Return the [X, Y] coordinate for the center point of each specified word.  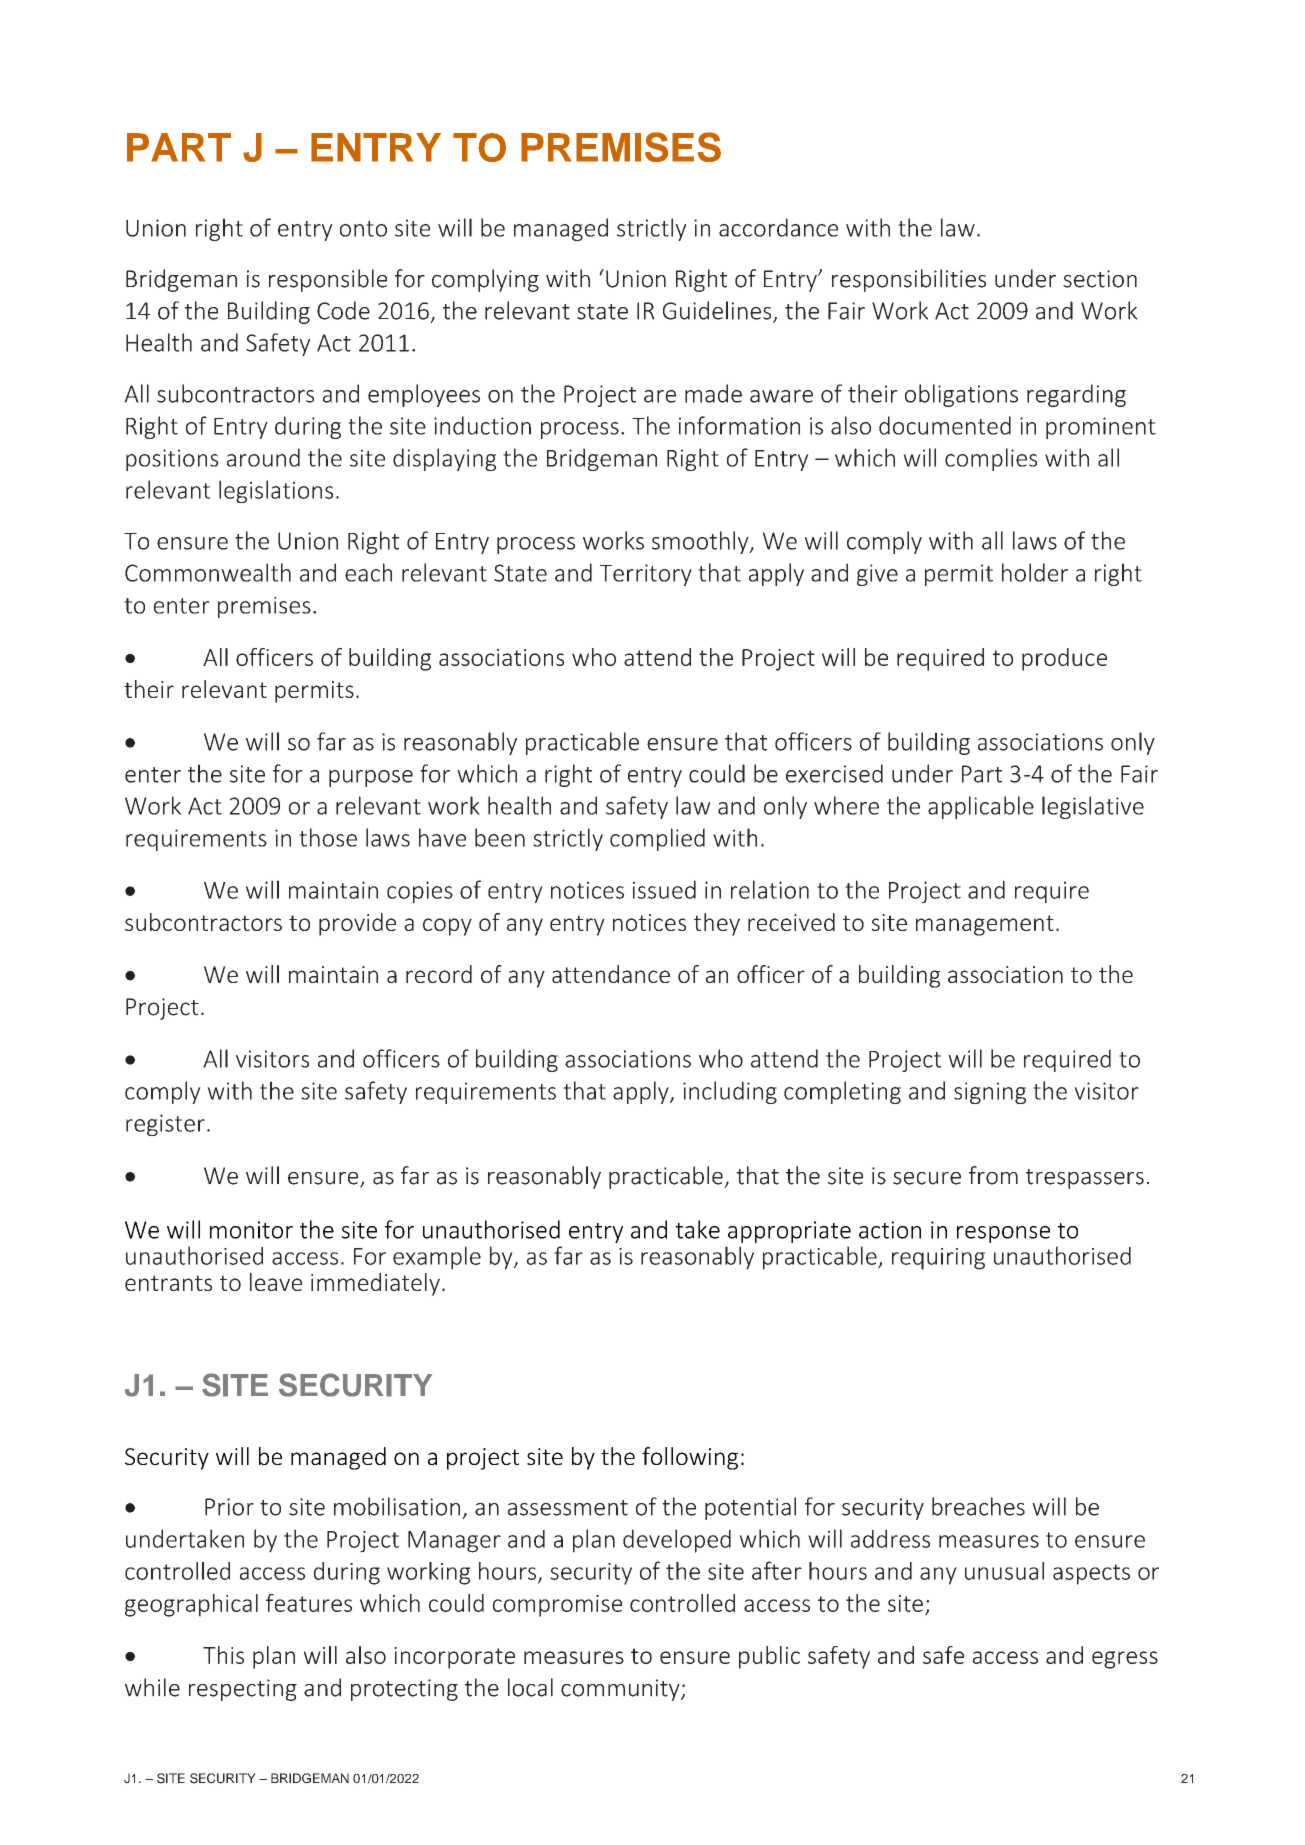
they [717, 924]
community [621, 1690]
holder [1035, 572]
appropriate [789, 1232]
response [1003, 1234]
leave [276, 1282]
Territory [646, 575]
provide [357, 924]
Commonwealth [208, 572]
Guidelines [718, 311]
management [985, 925]
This [223, 1655]
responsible [328, 280]
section [1100, 279]
